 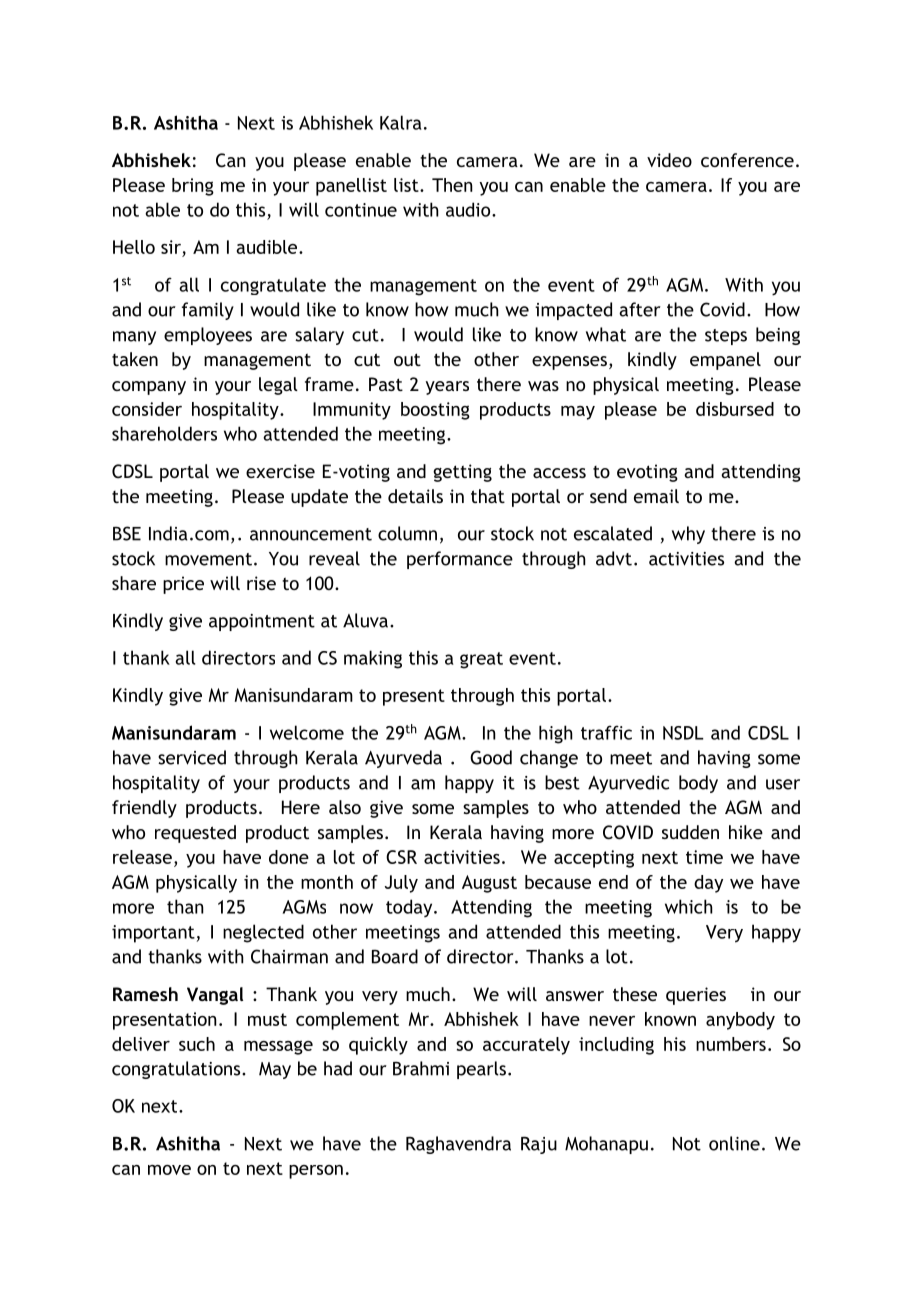 What do you see at coordinates (192, 757) in the screenshot?
I see `serviced` at bounding box center [192, 757].
